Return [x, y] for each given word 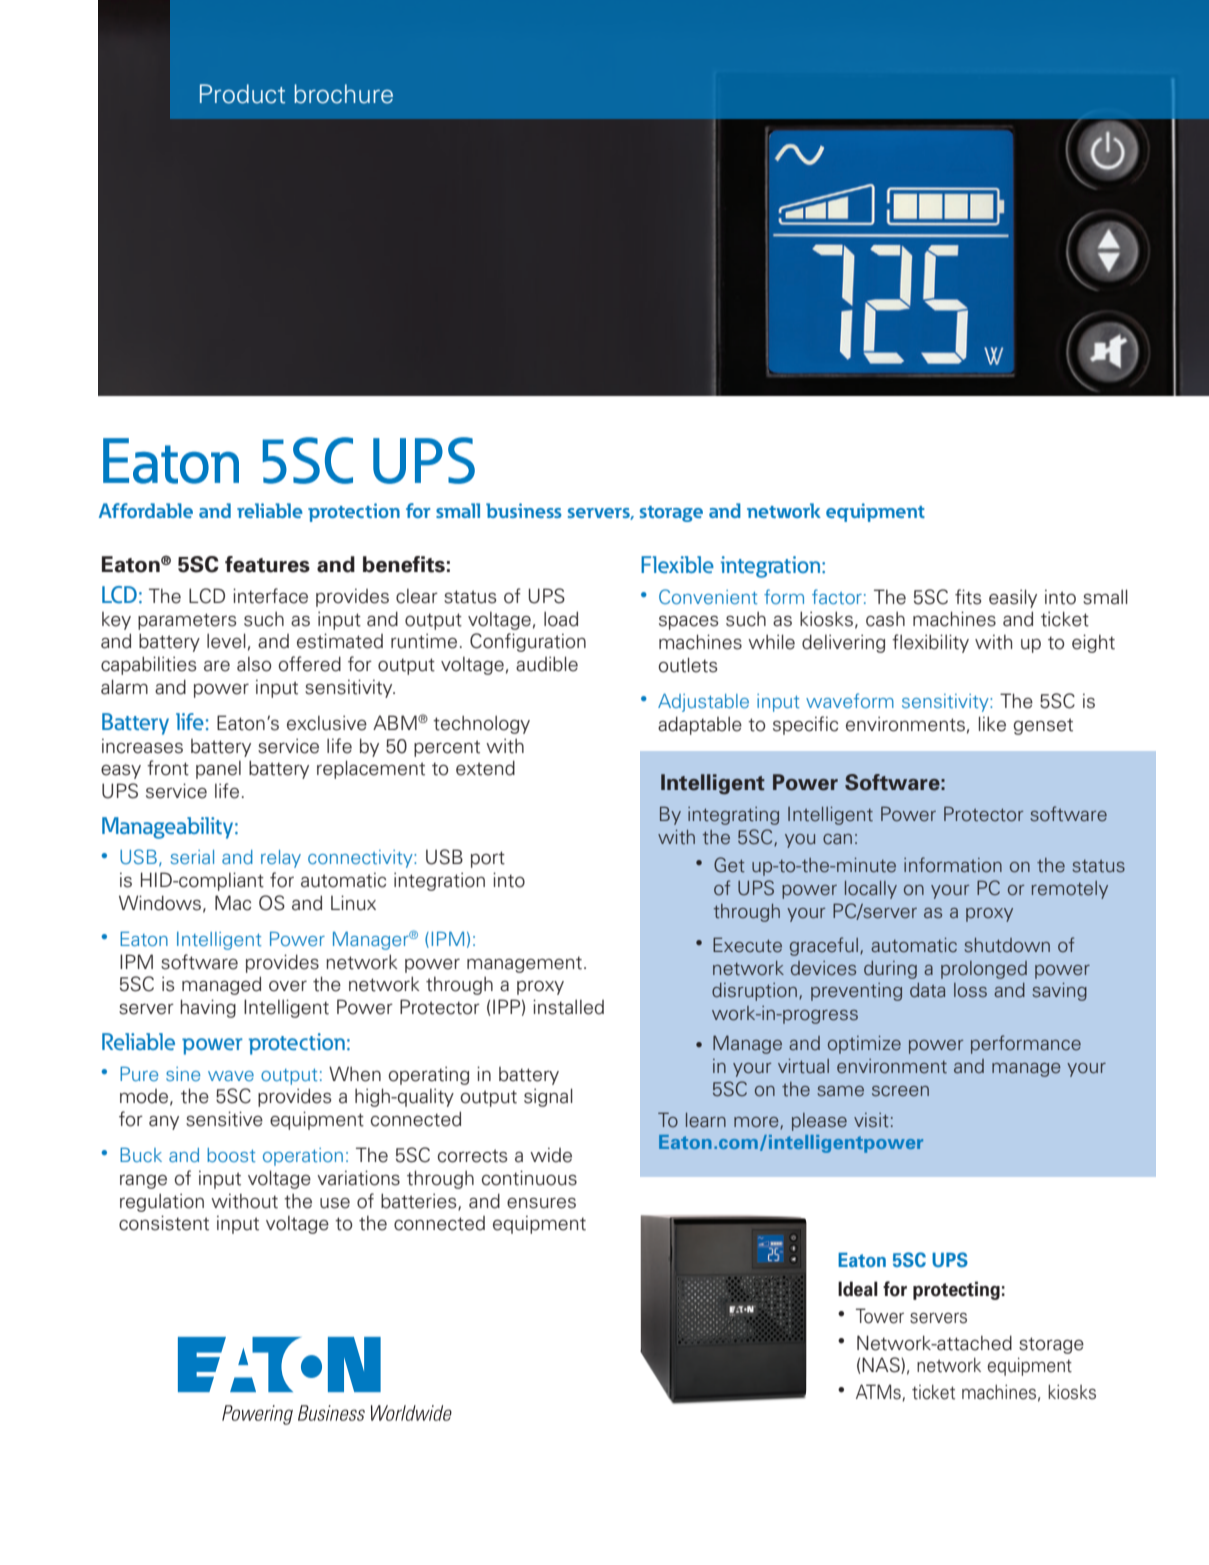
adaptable [700, 725]
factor [837, 596]
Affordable [146, 510]
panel [218, 770]
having [208, 1008]
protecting [956, 1290]
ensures [541, 1203]
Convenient [708, 596]
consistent [164, 1223]
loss [970, 990]
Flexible [677, 564]
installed [568, 1007]
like [992, 724]
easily [1013, 598]
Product [242, 94]
